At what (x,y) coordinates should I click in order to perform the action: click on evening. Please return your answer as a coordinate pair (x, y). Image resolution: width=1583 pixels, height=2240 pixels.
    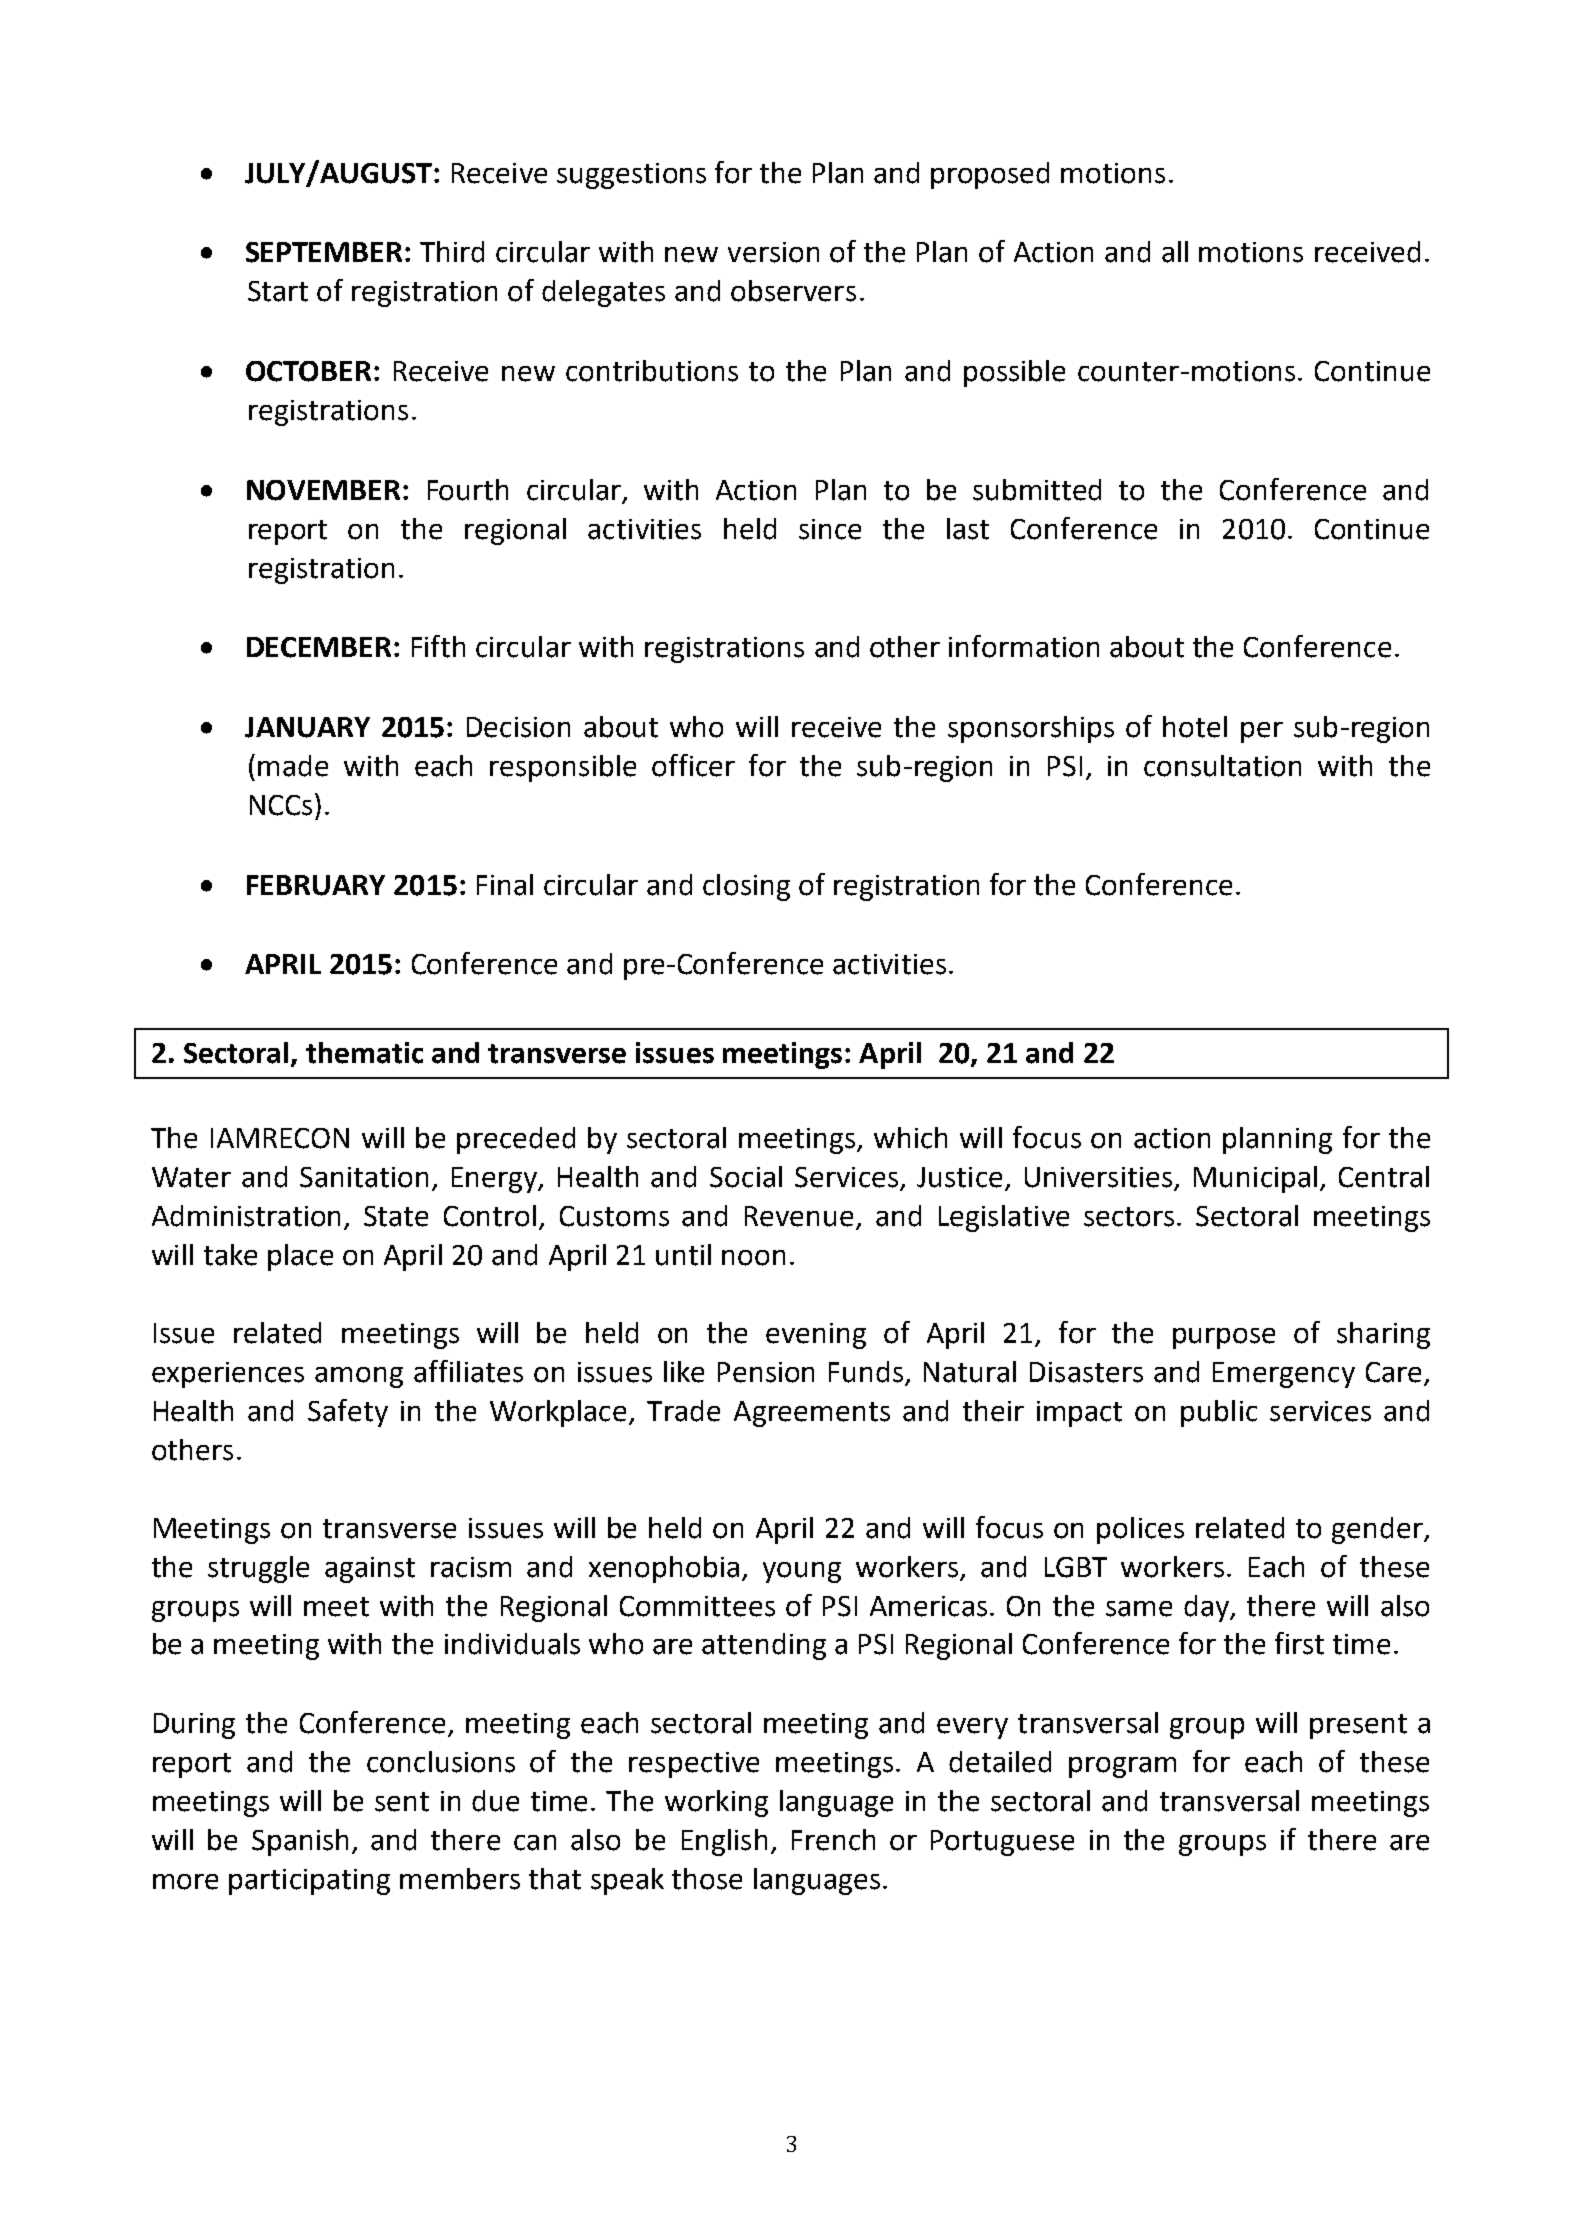
    Looking at the image, I should click on (816, 1336).
